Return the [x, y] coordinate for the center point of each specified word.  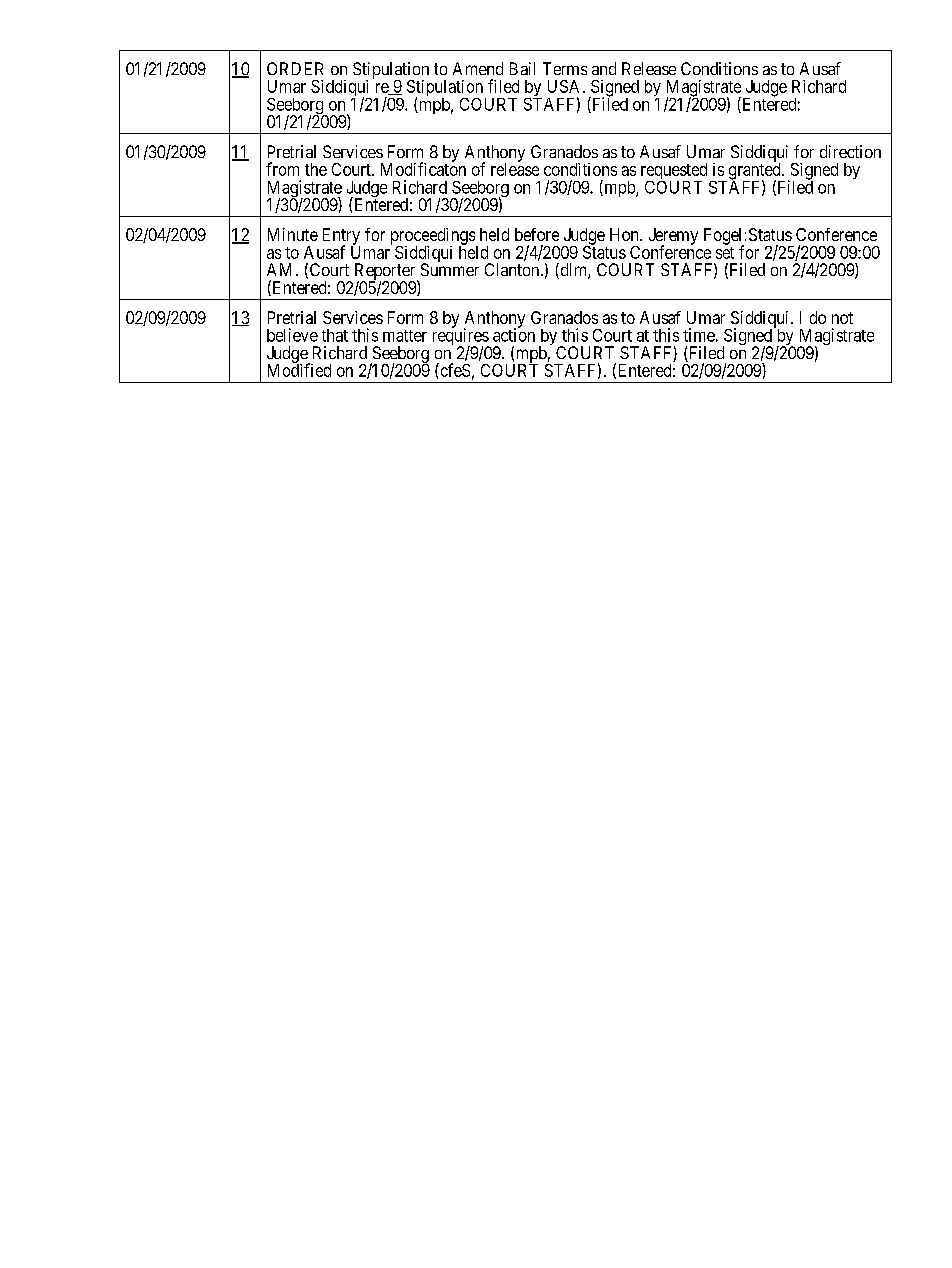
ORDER [295, 68]
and [604, 68]
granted [754, 171]
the [316, 169]
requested [674, 172]
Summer [450, 269]
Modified [299, 369]
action [514, 334]
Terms [565, 68]
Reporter [384, 273]
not [842, 318]
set [725, 253]
